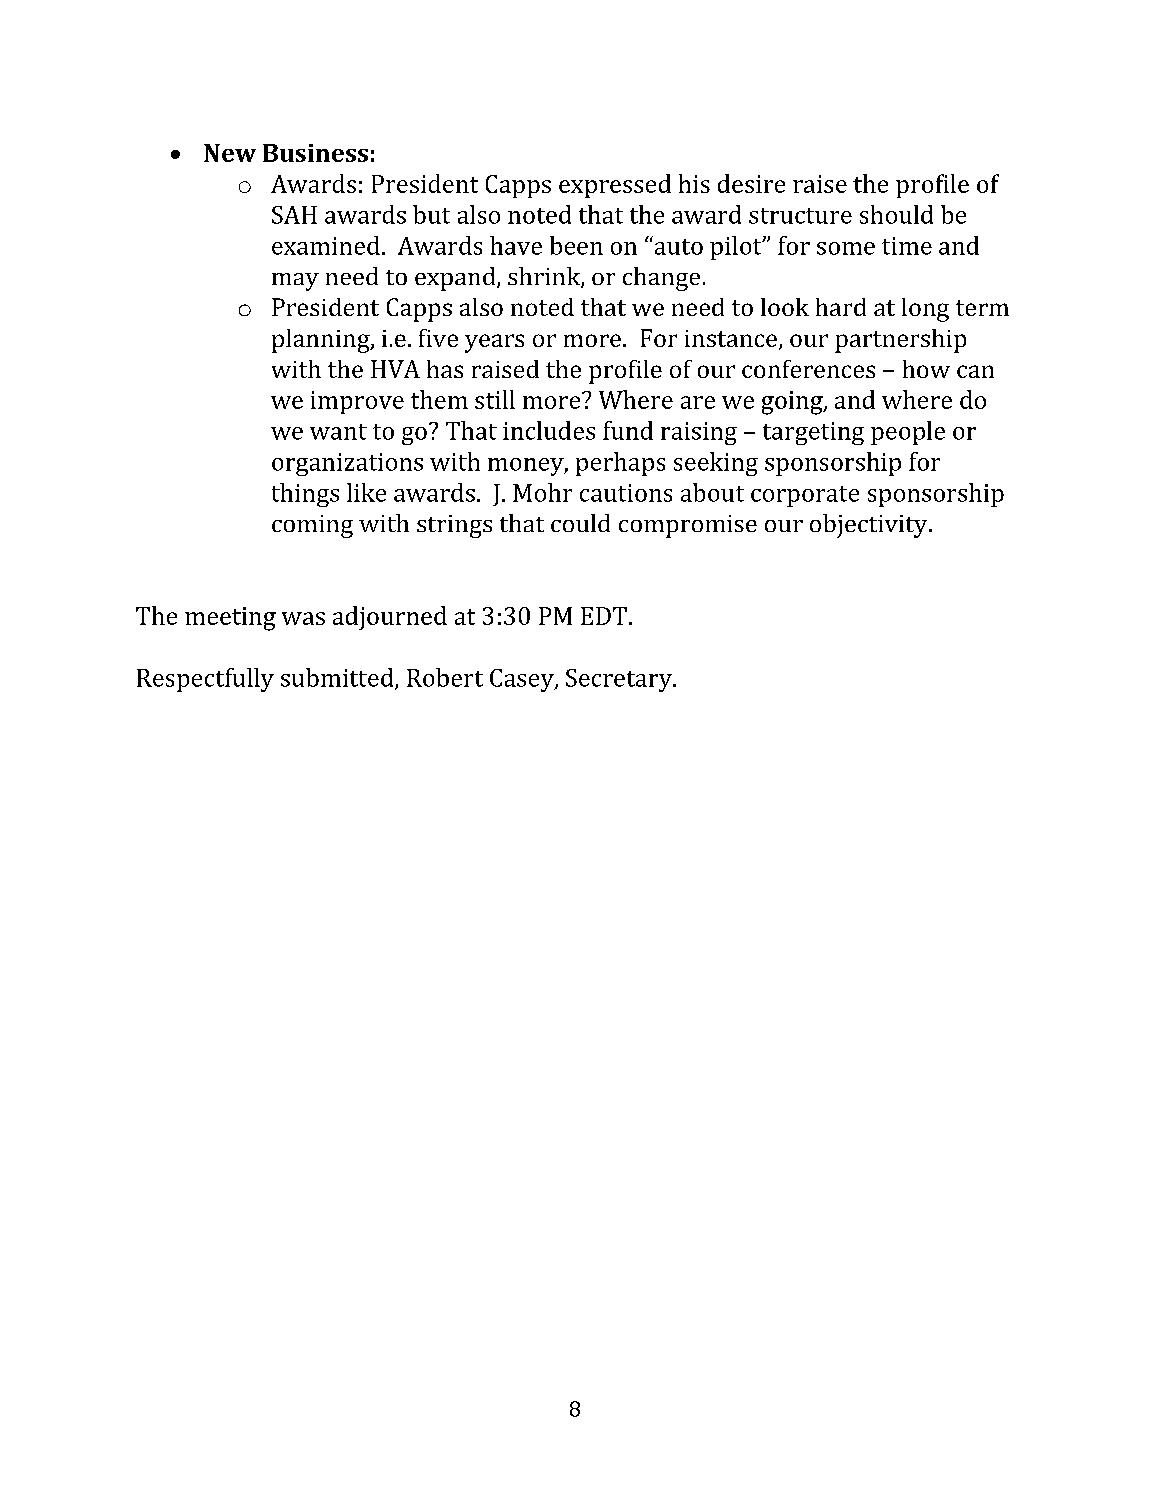  I want to click on objectivity, so click(870, 526).
